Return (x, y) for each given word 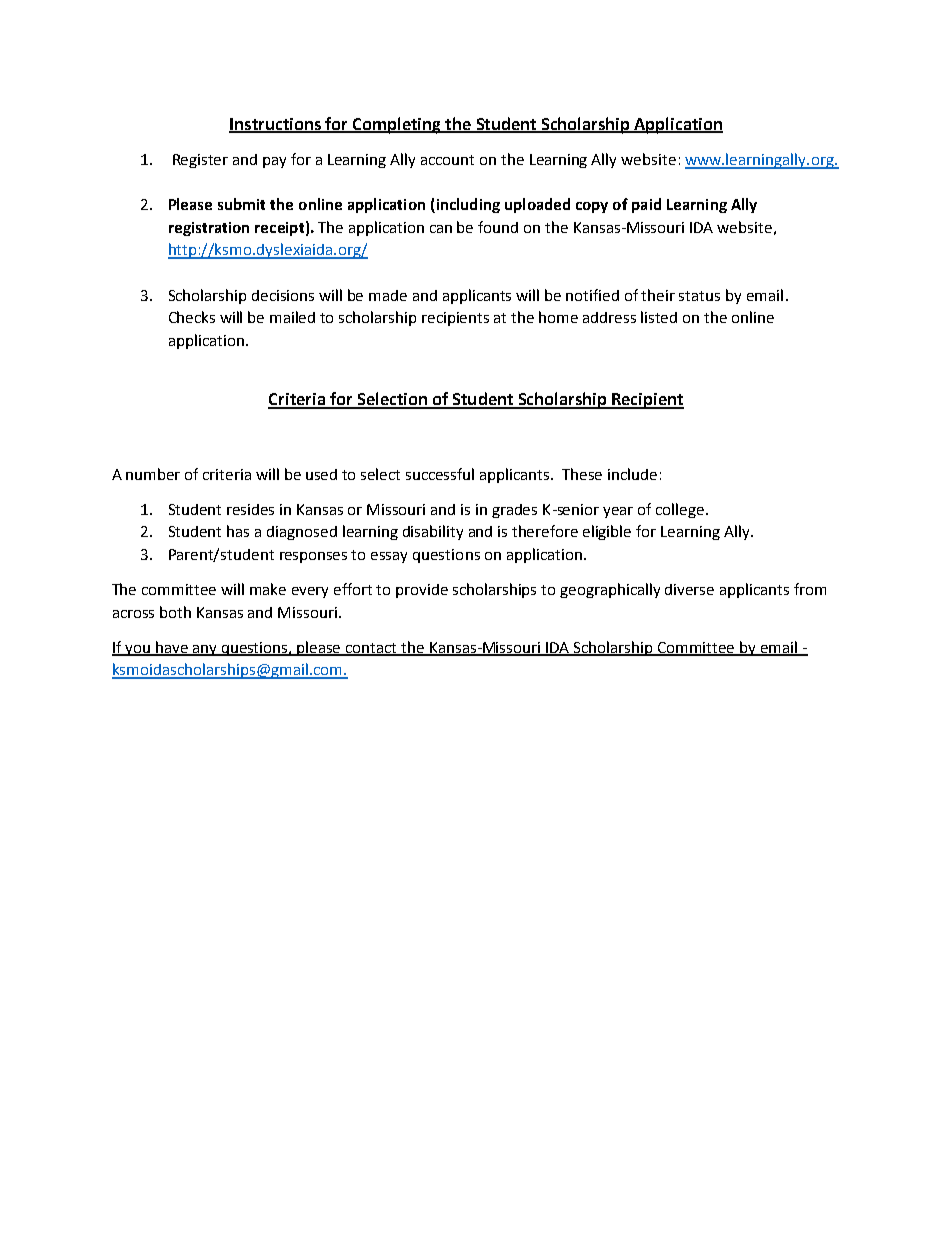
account (447, 160)
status (699, 296)
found (498, 227)
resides (250, 509)
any (205, 650)
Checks (192, 317)
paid (646, 205)
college (681, 510)
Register (200, 161)
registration (209, 229)
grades (514, 511)
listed (659, 317)
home (558, 317)
